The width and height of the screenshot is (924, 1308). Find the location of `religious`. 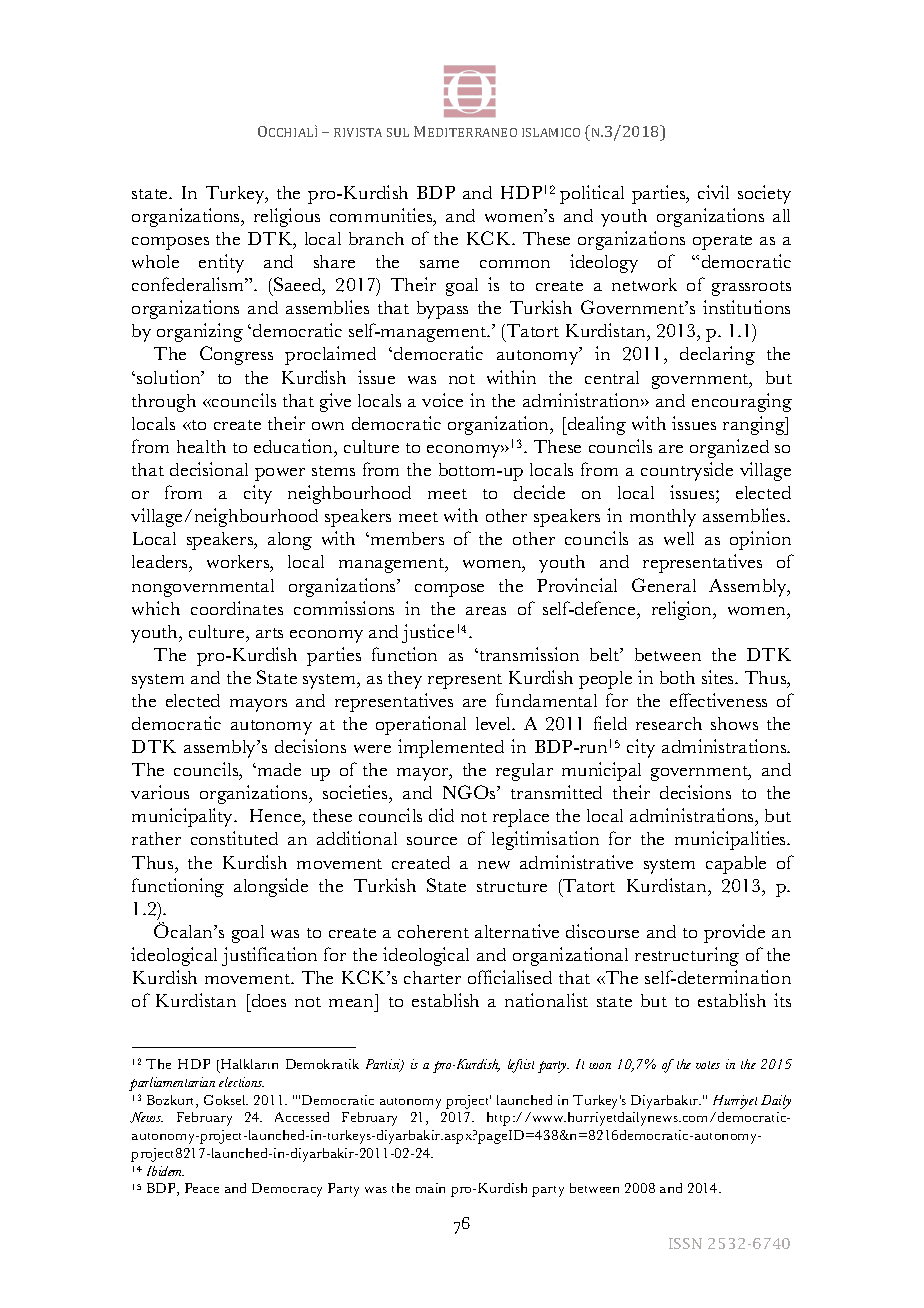

religious is located at coordinates (287, 217).
